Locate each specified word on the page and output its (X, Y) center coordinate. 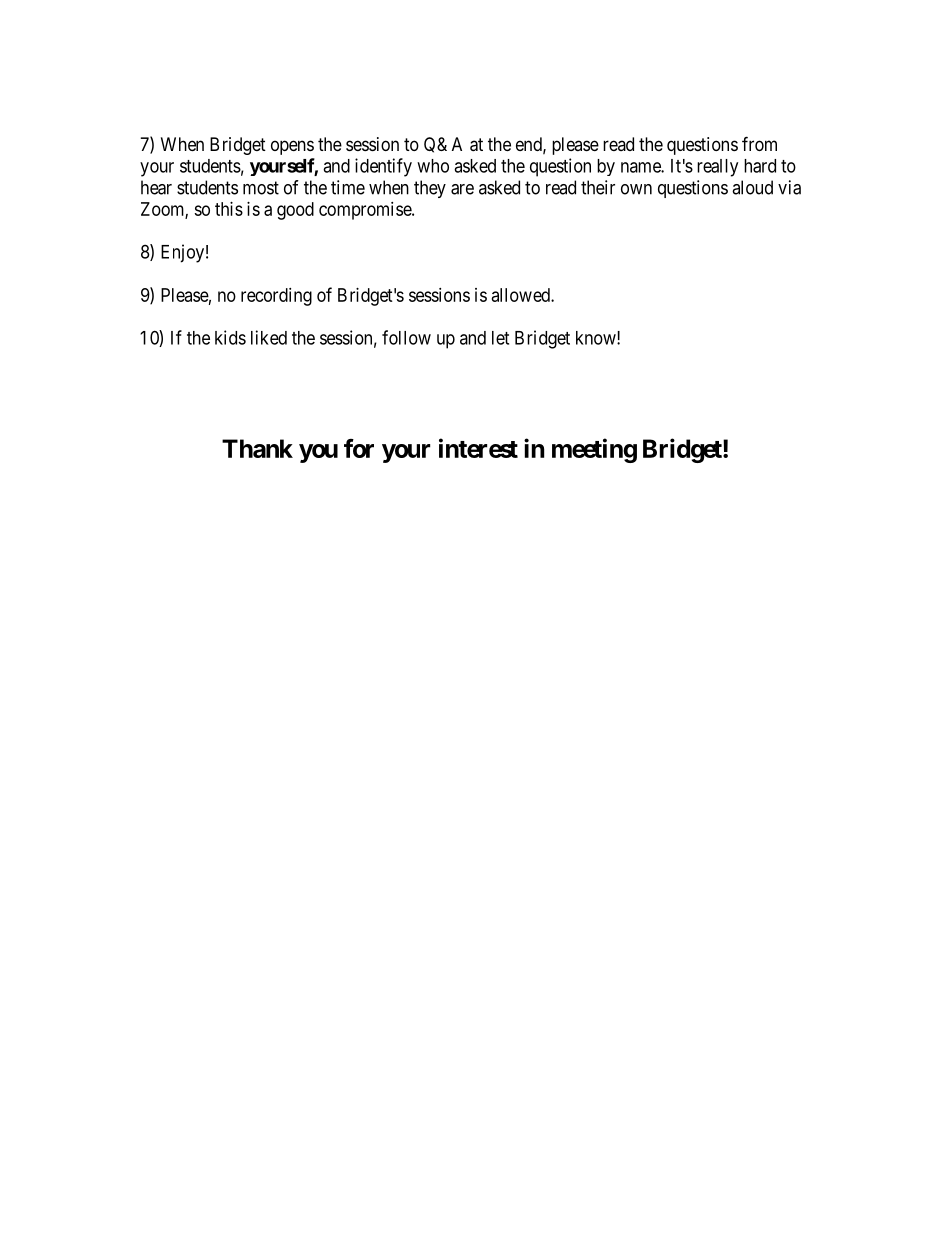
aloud (752, 187)
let (500, 338)
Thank (257, 448)
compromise (366, 211)
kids (230, 337)
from (759, 143)
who (433, 166)
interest (478, 448)
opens (292, 147)
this (229, 209)
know (597, 338)
